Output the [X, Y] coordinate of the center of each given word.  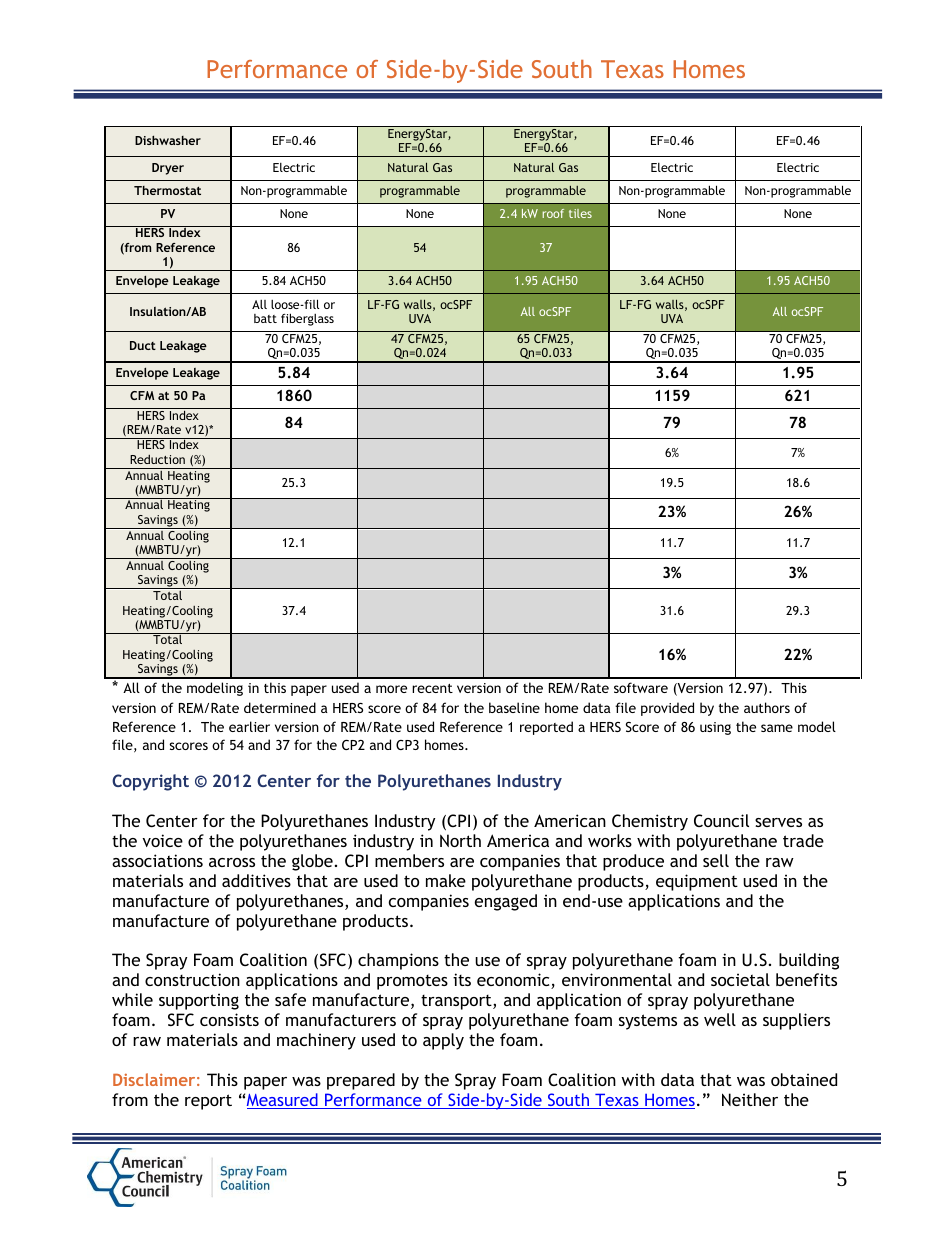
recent [432, 688]
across [232, 862]
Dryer [168, 169]
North [460, 840]
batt [265, 318]
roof [553, 213]
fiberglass [307, 319]
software [641, 687]
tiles [580, 213]
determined [280, 707]
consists [229, 1019]
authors [767, 707]
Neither [750, 1099]
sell [716, 860]
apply [443, 1041]
